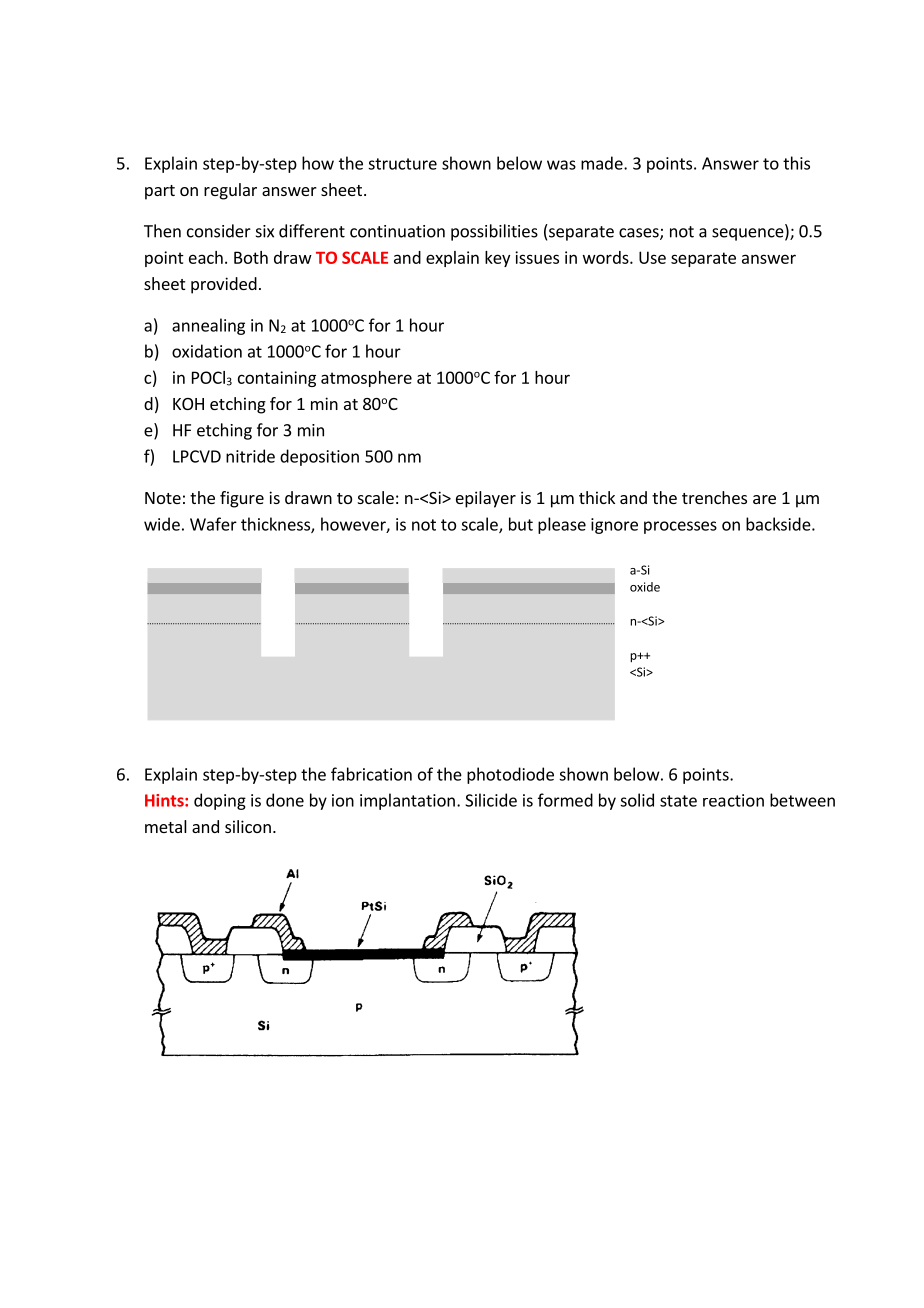 The image size is (924, 1308). I want to click on oxide, so click(645, 587).
